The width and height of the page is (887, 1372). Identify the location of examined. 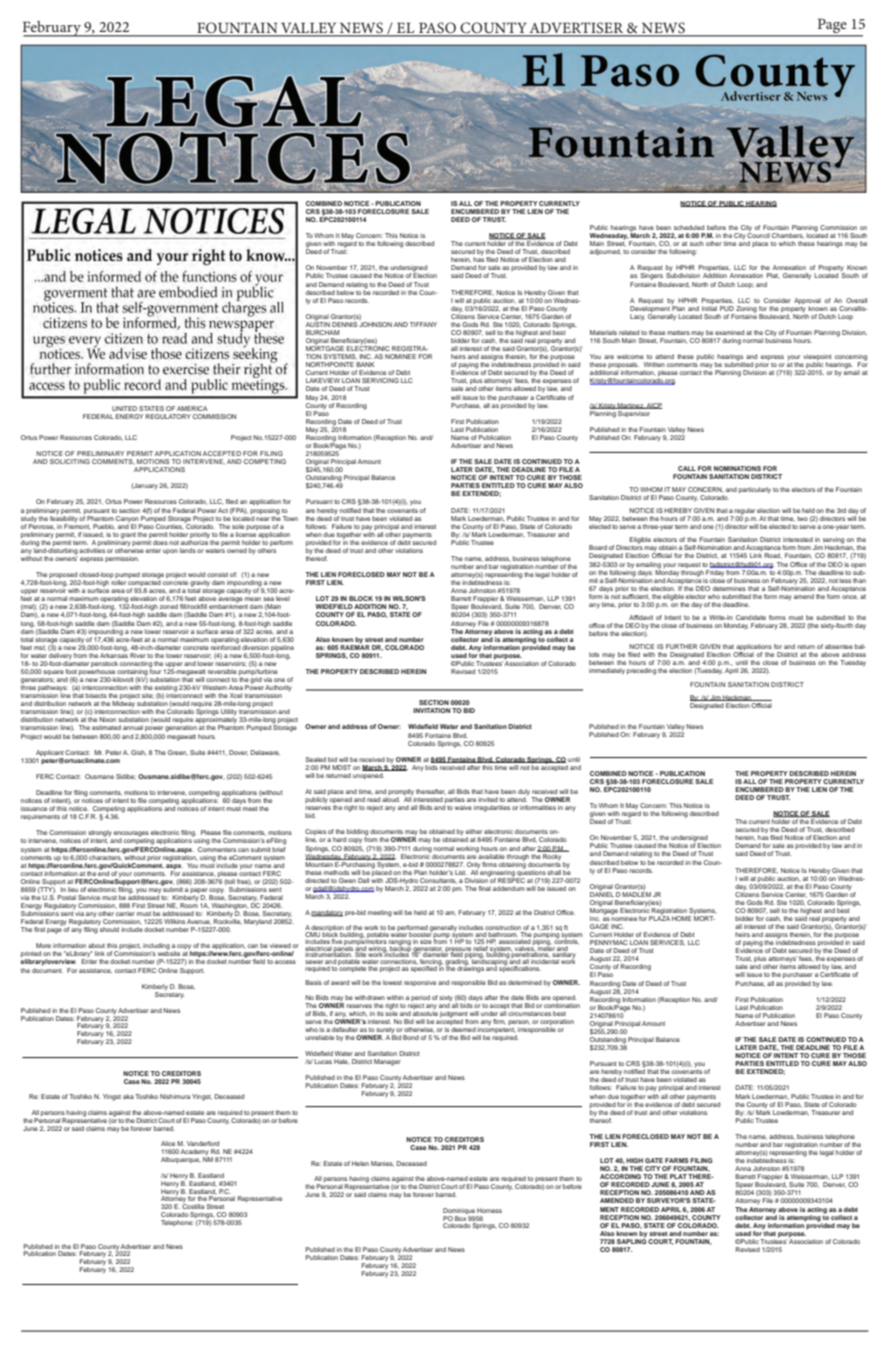
(729, 332).
